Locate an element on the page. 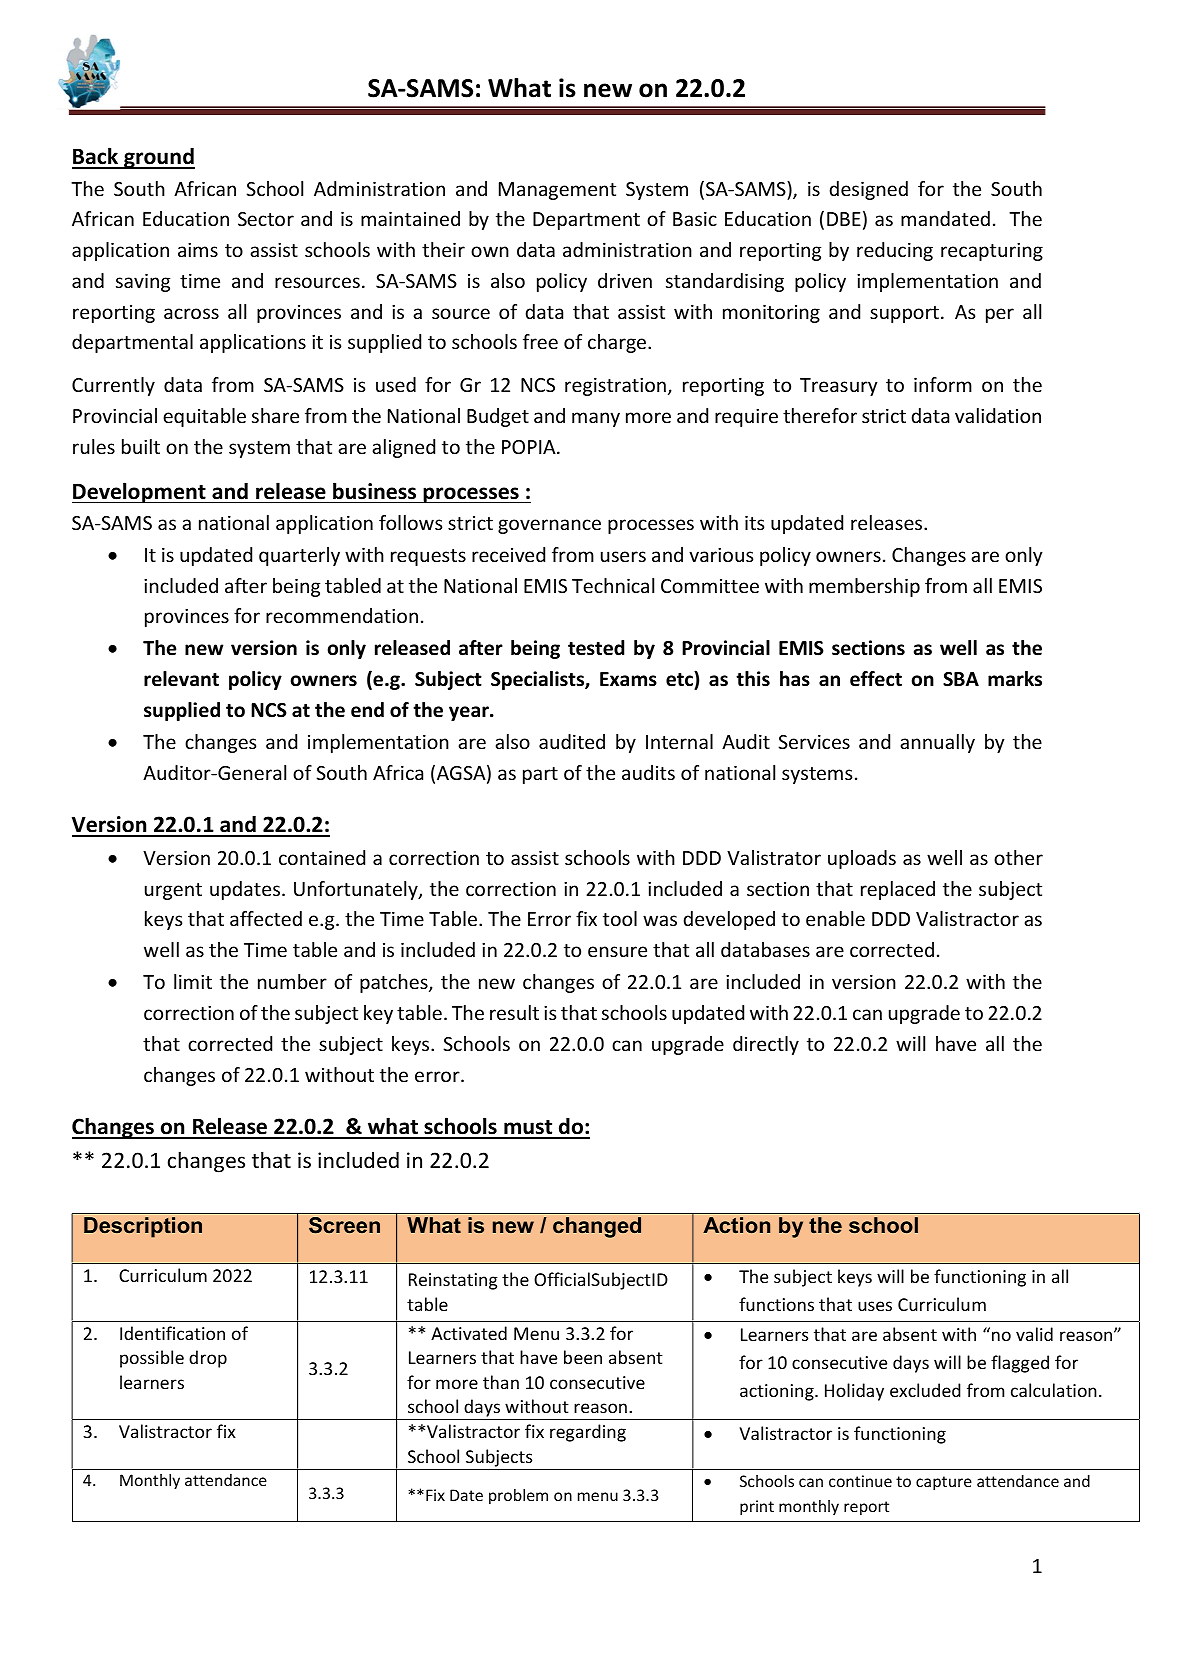 The width and height of the image is (1186, 1677). Management is located at coordinates (557, 191).
